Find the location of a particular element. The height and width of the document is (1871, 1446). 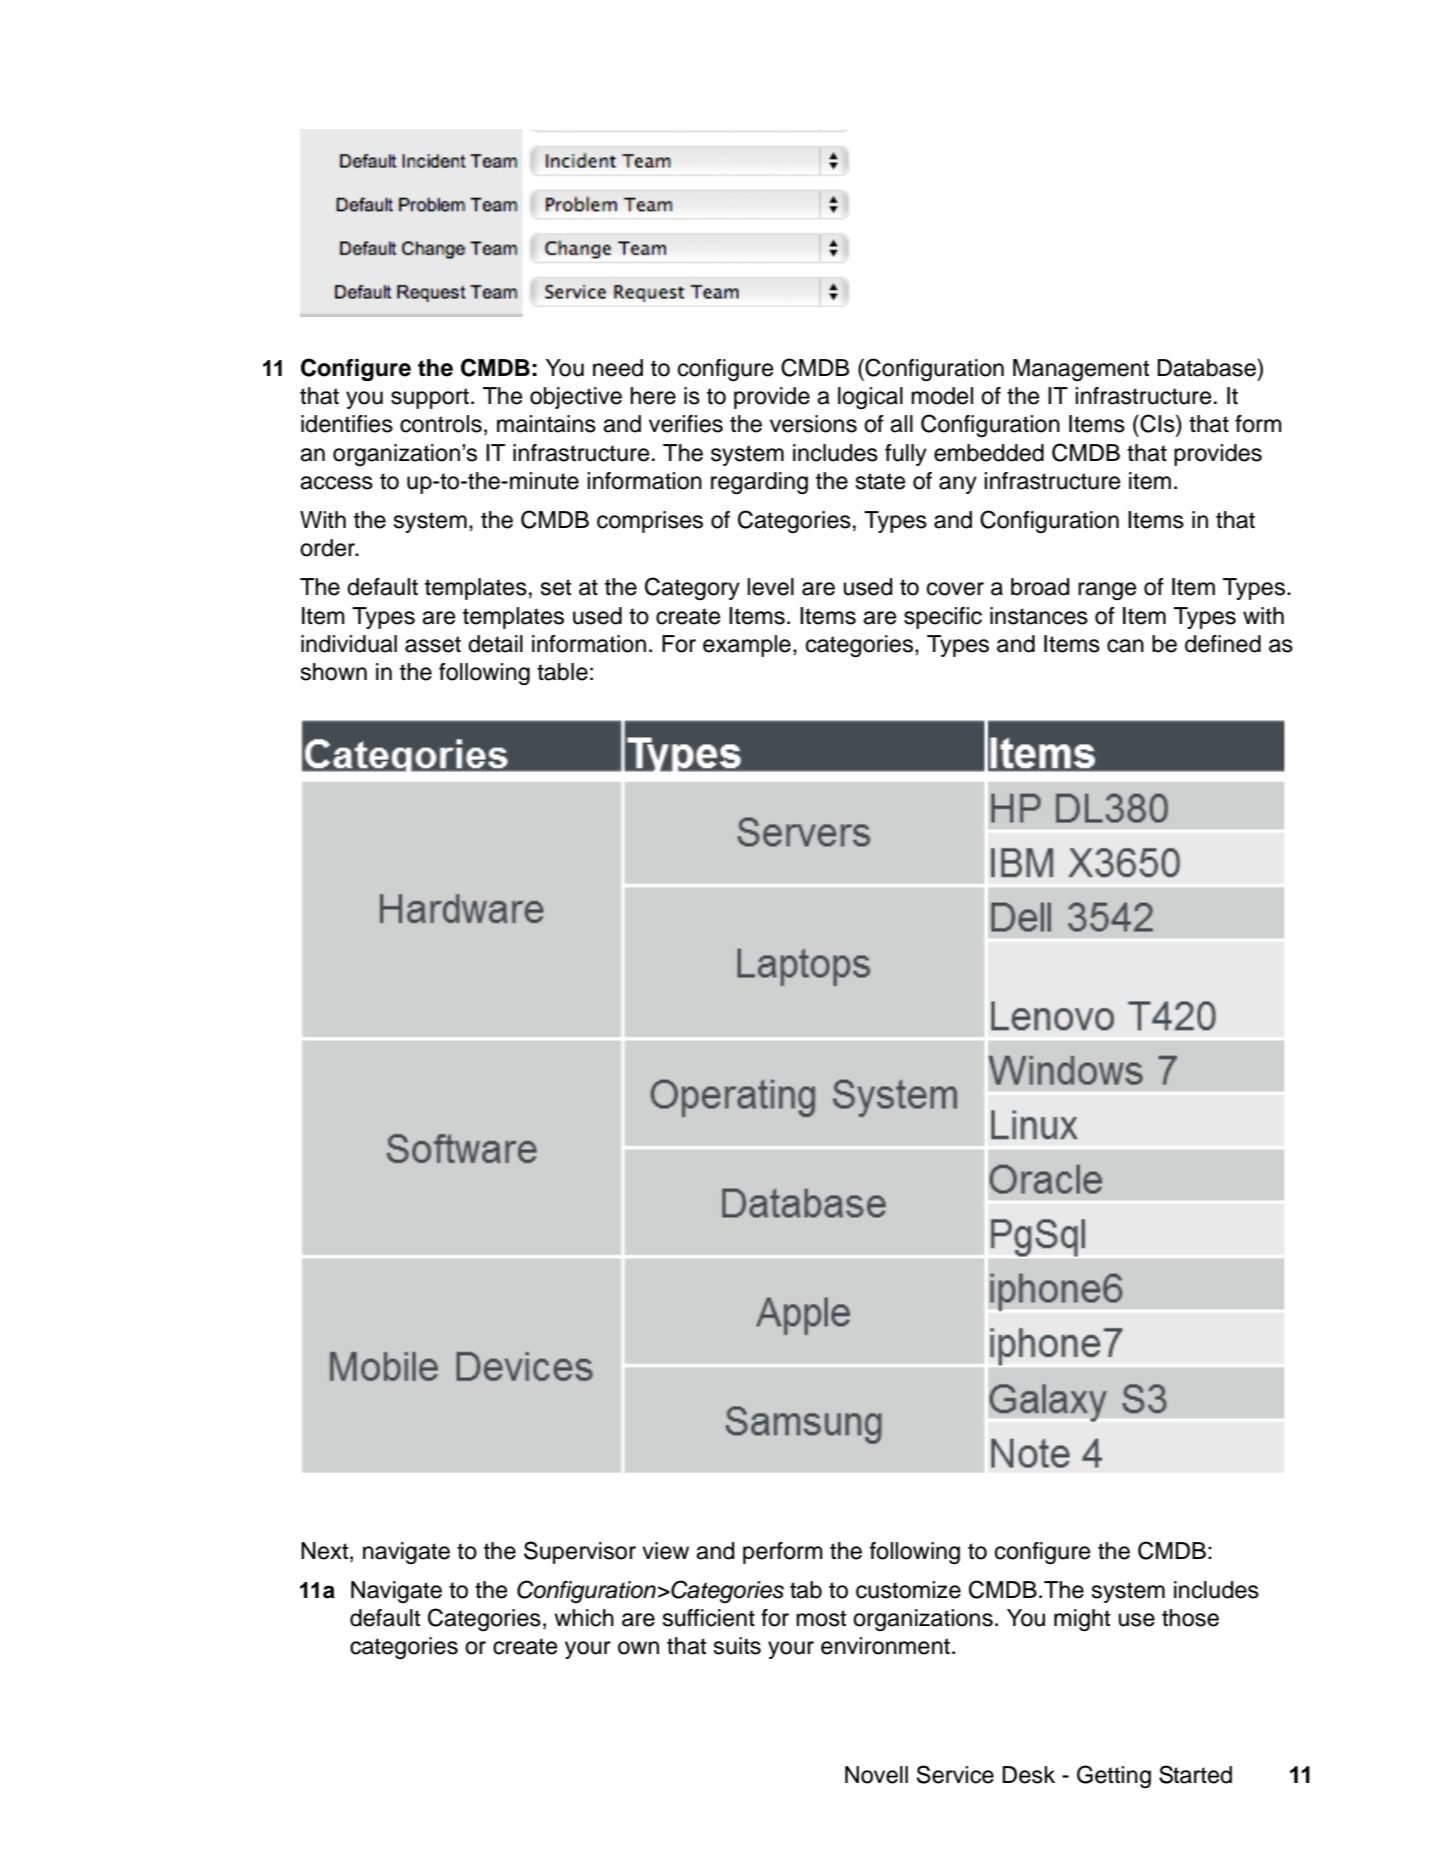

support is located at coordinates (430, 398).
